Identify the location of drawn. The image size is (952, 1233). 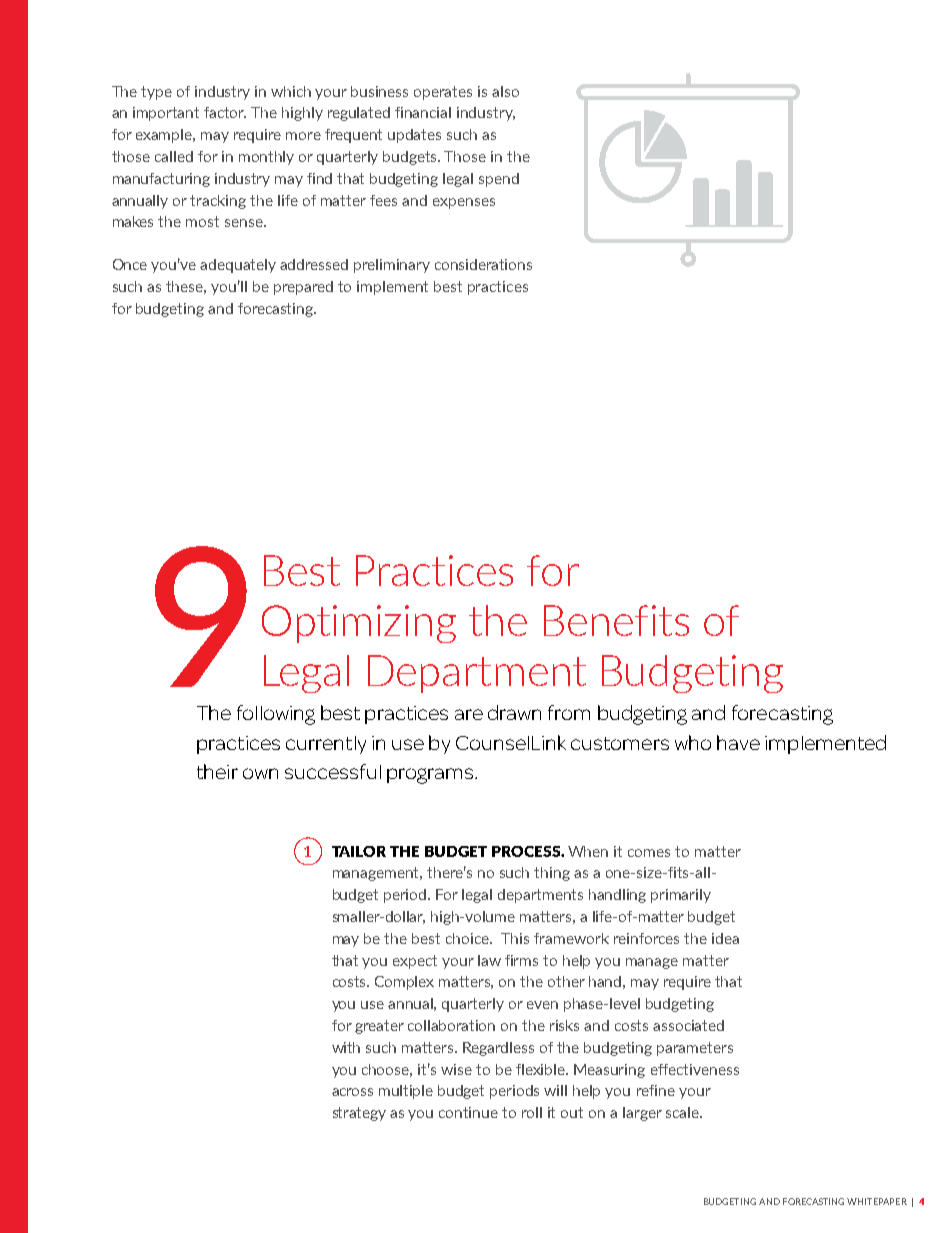
(514, 712).
